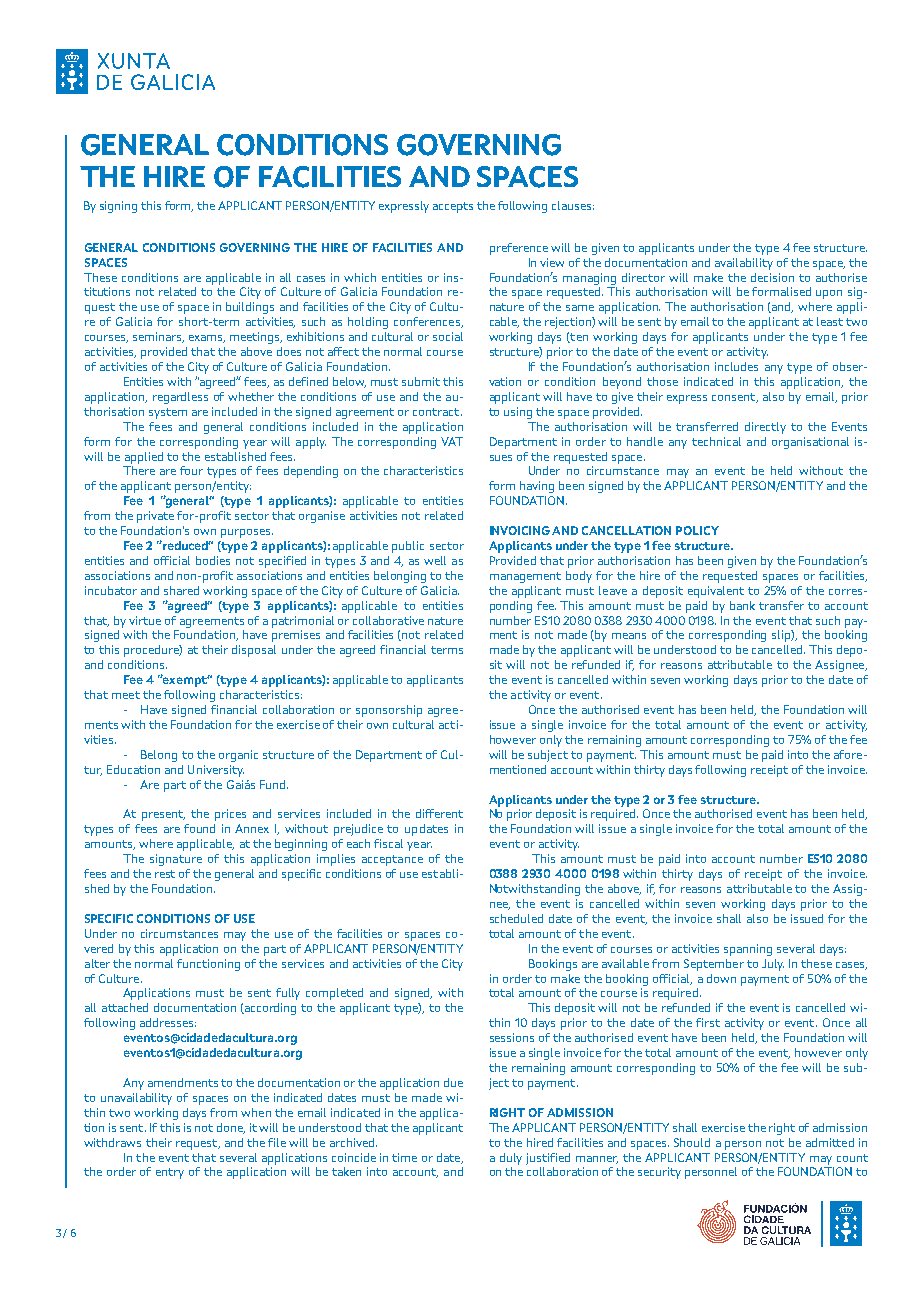 The width and height of the screenshot is (924, 1308). I want to click on four, so click(191, 470).
